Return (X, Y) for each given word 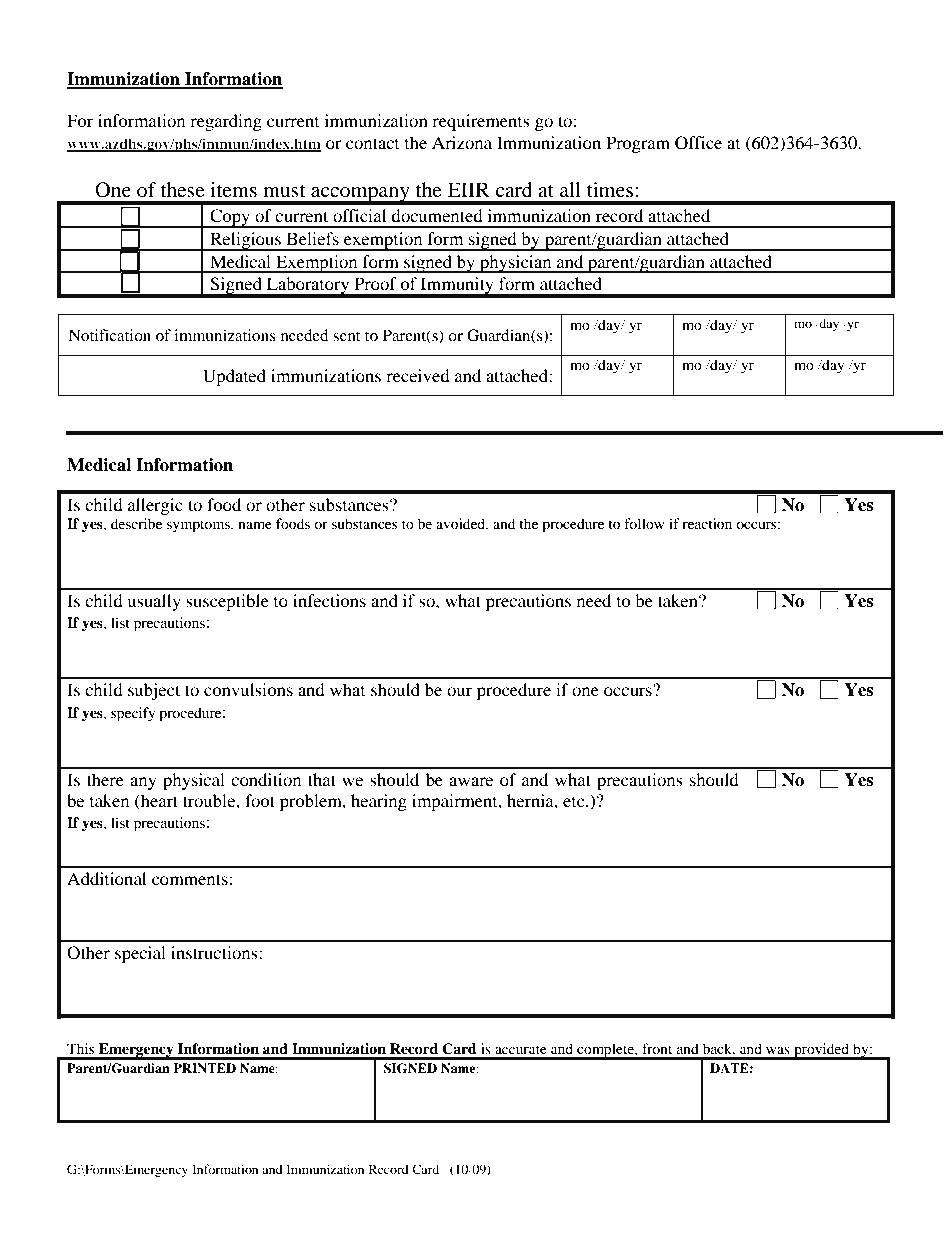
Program (638, 144)
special (140, 954)
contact (372, 143)
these (183, 189)
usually (154, 602)
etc (575, 802)
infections (329, 600)
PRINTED (204, 1068)
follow (644, 523)
